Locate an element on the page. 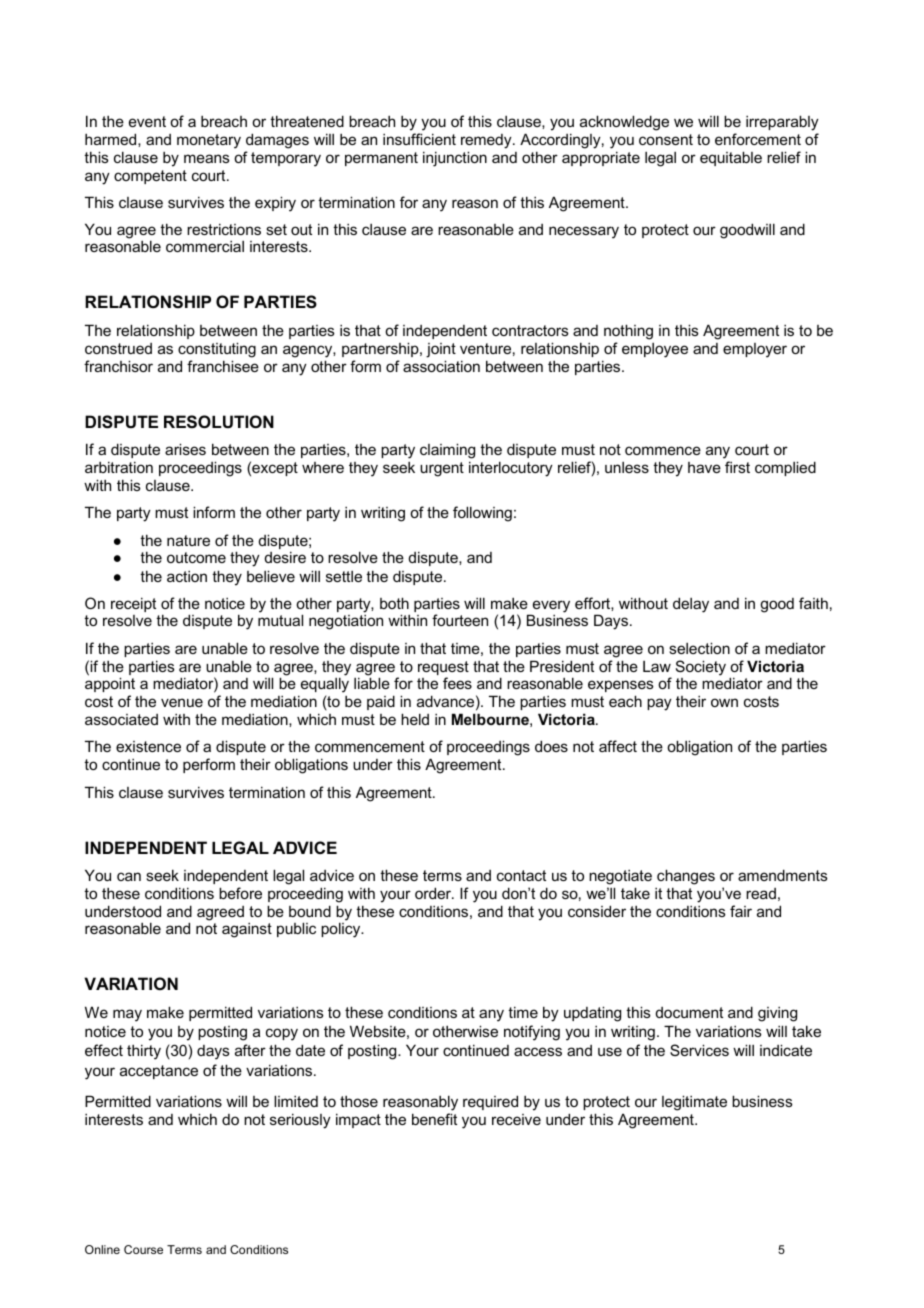 The height and width of the page is (1308, 924). benefit is located at coordinates (434, 1119).
